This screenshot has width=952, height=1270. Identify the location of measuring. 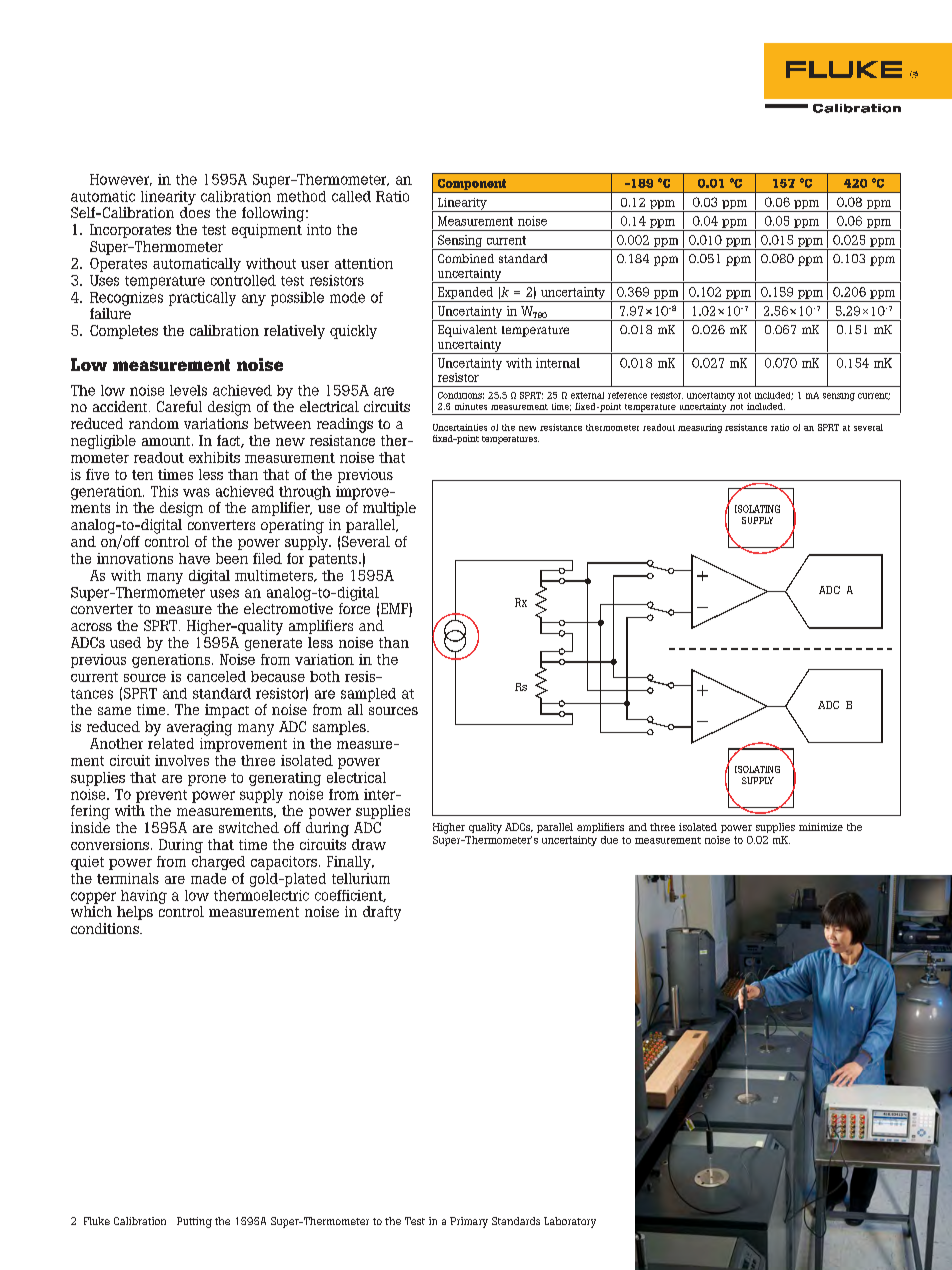
(700, 428).
